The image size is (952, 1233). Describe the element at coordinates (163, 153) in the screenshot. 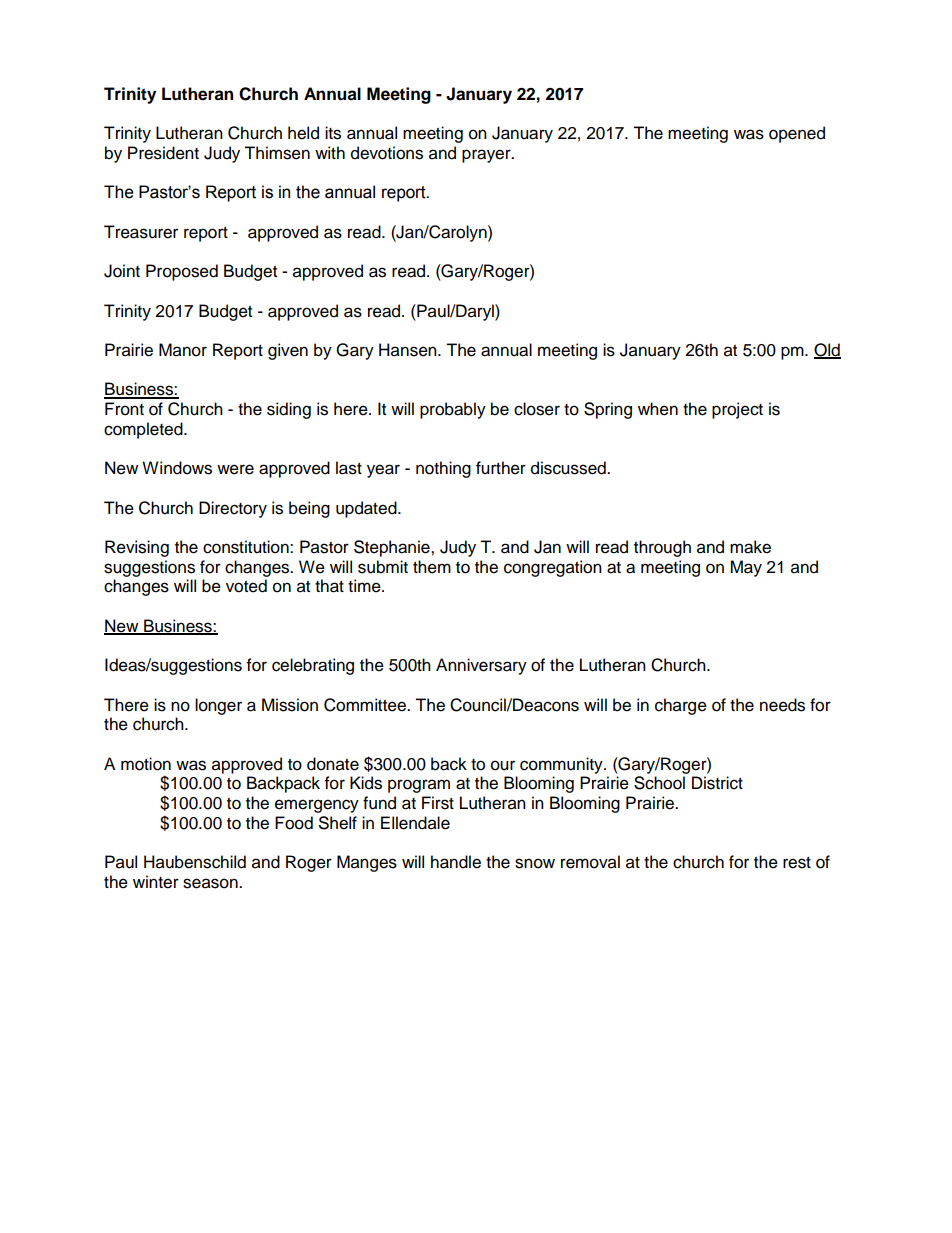

I see `President` at that location.
